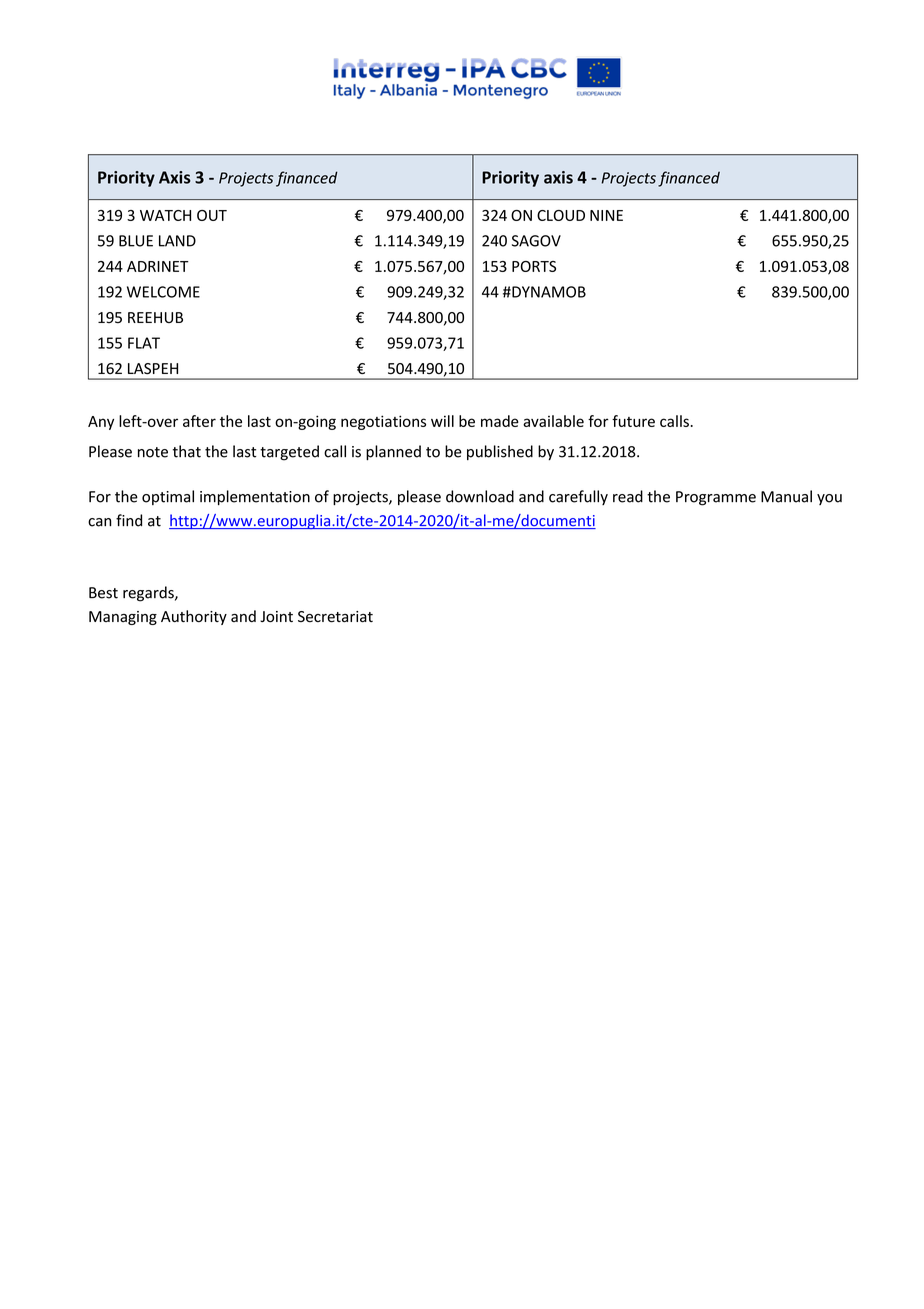  Describe the element at coordinates (199, 421) in the document. I see `after` at that location.
